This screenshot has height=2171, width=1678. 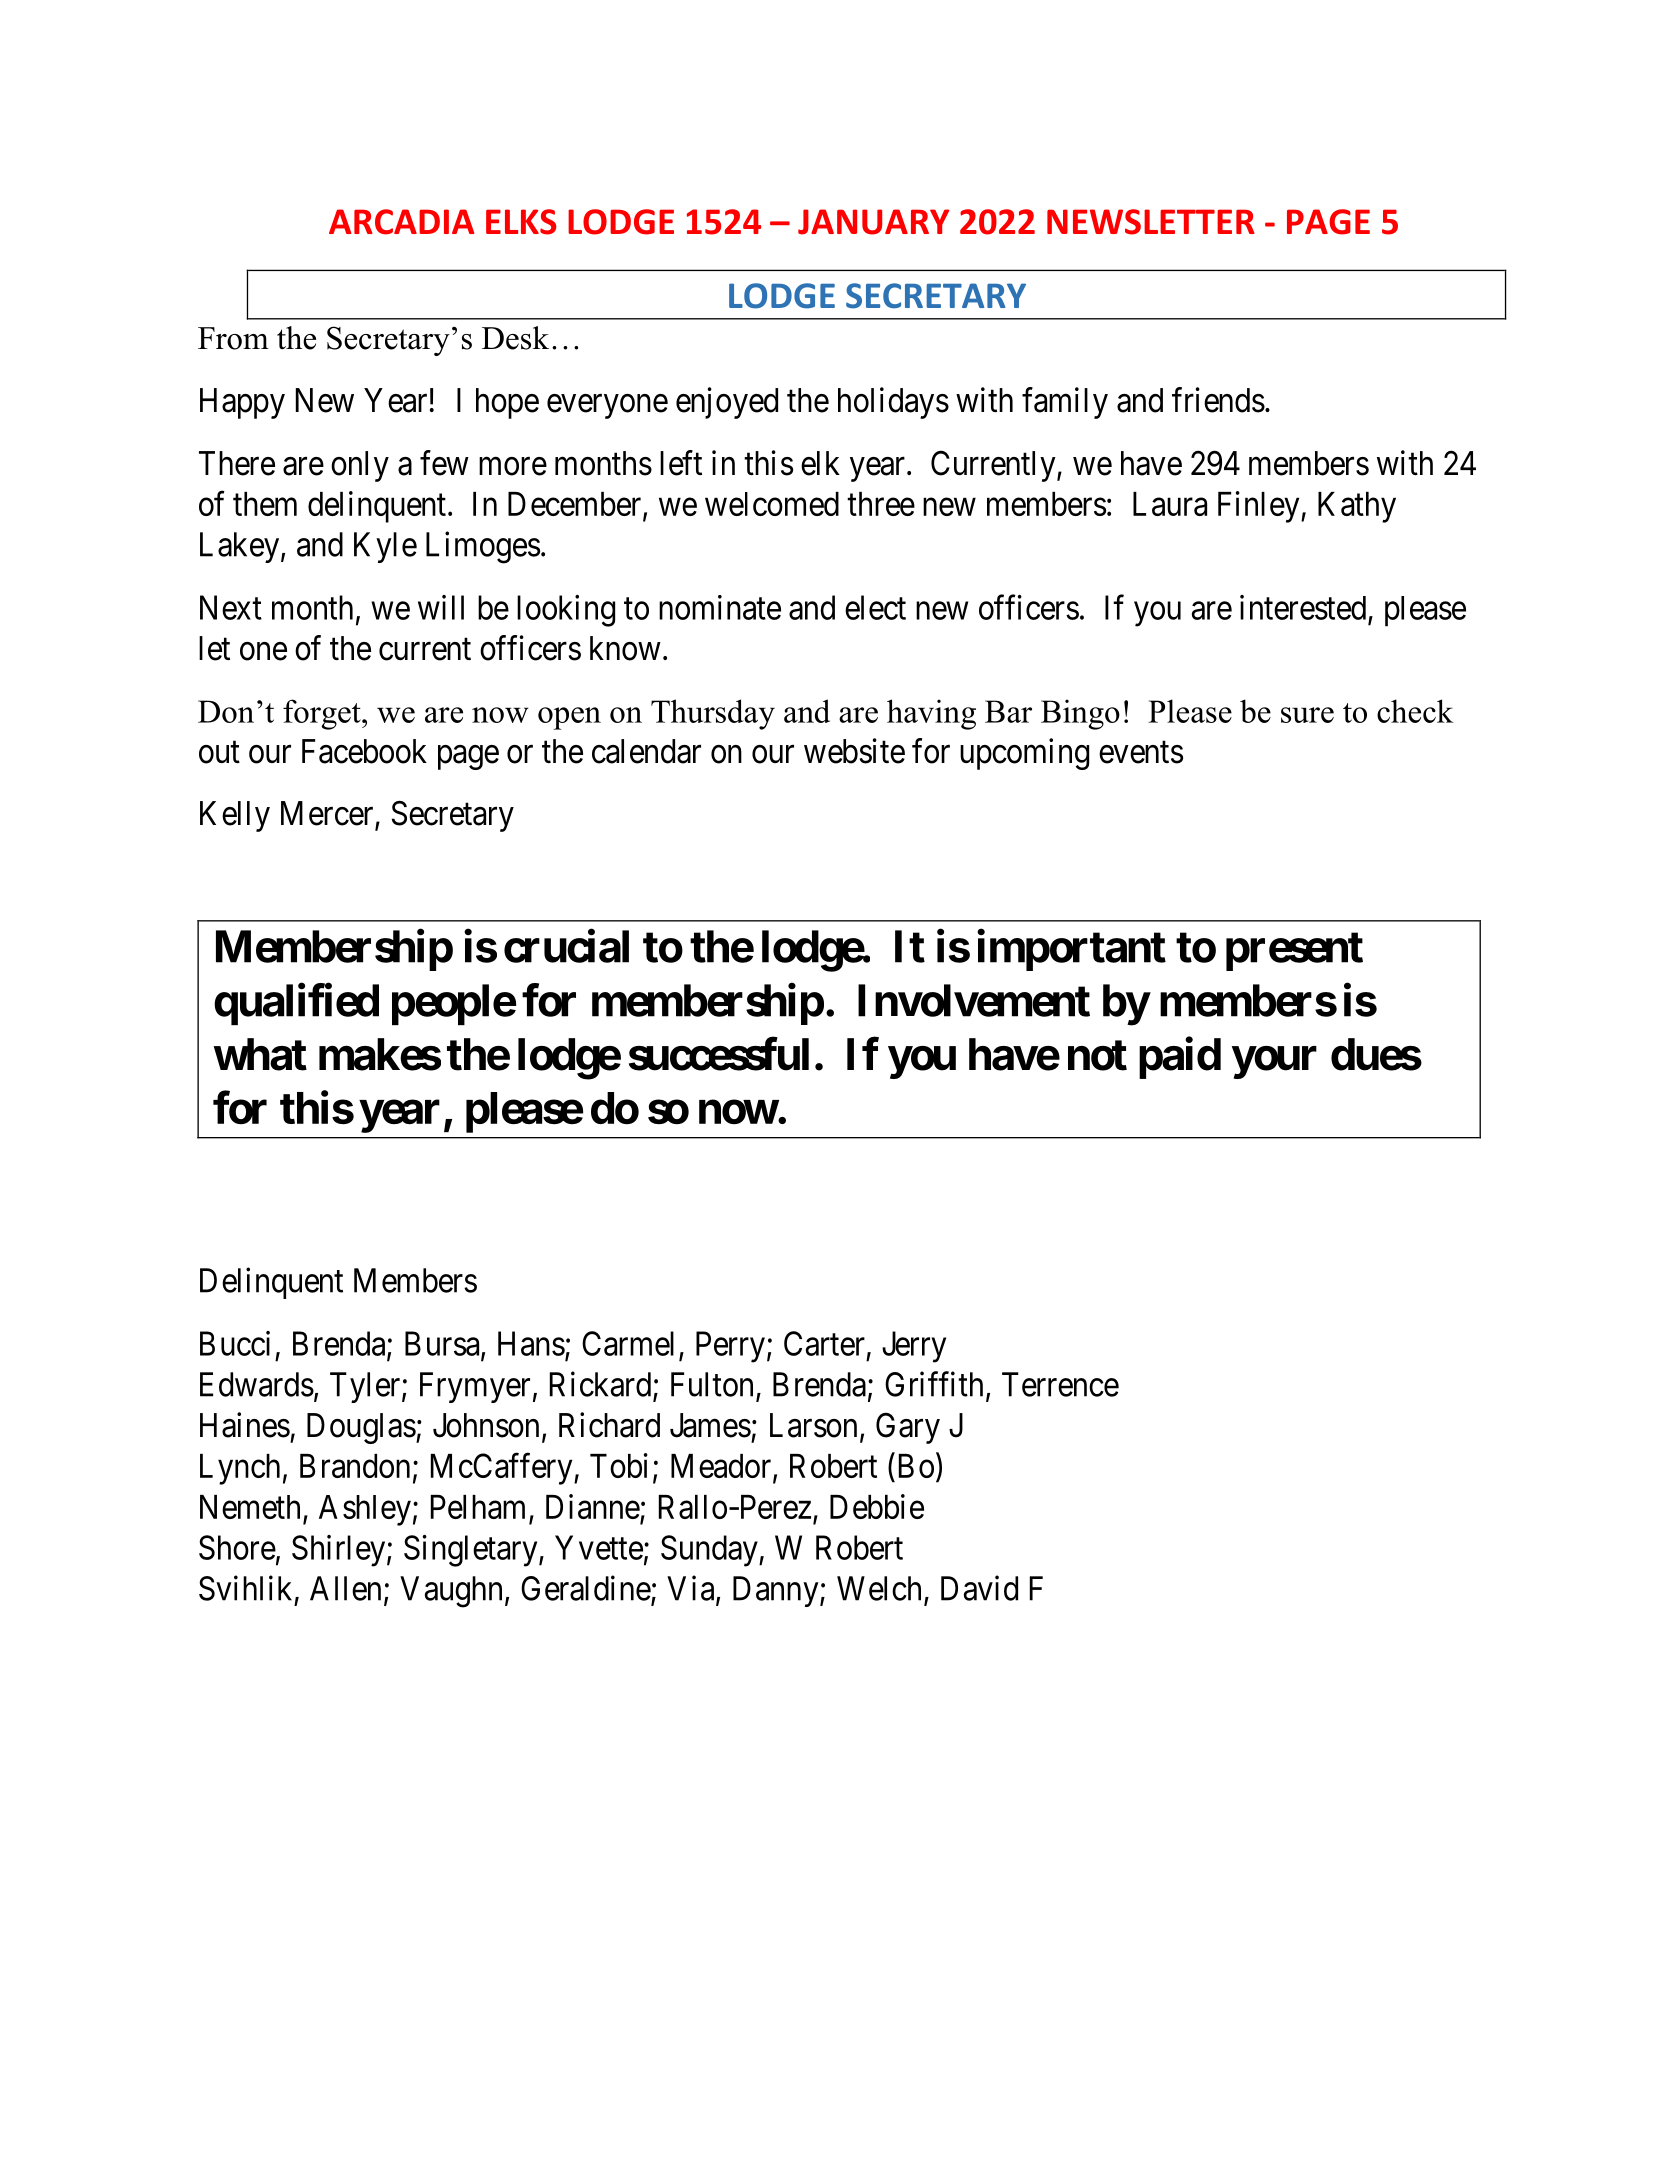 What do you see at coordinates (1151, 222) in the screenshot?
I see `NEWSLETTER` at bounding box center [1151, 222].
